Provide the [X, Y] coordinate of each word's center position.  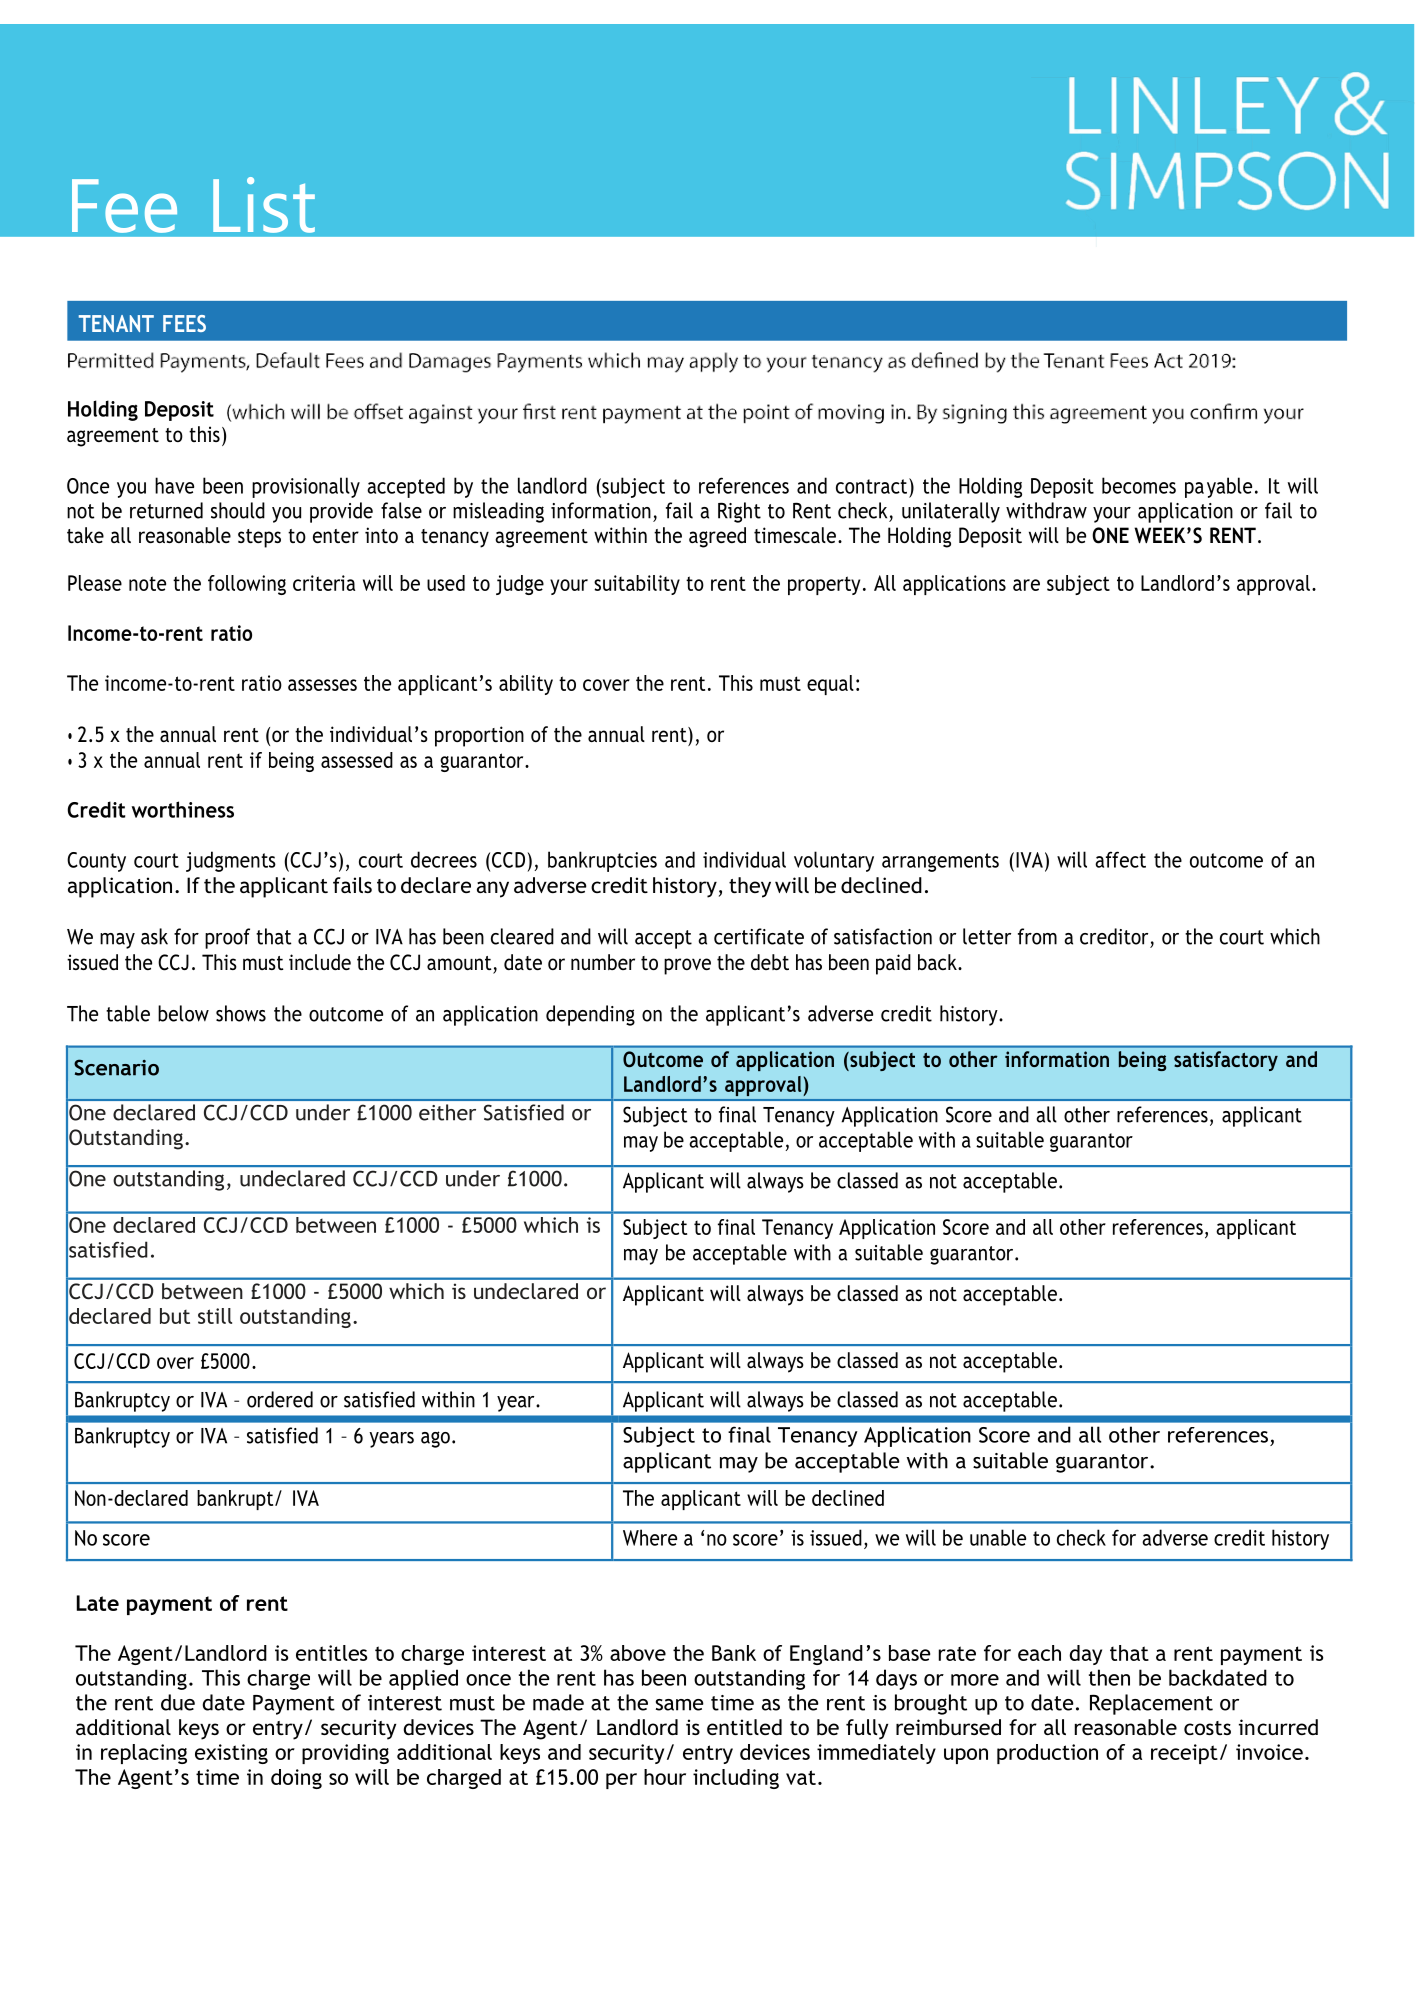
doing [296, 1779]
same [680, 1705]
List [264, 205]
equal [830, 685]
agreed [717, 537]
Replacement [1151, 1704]
